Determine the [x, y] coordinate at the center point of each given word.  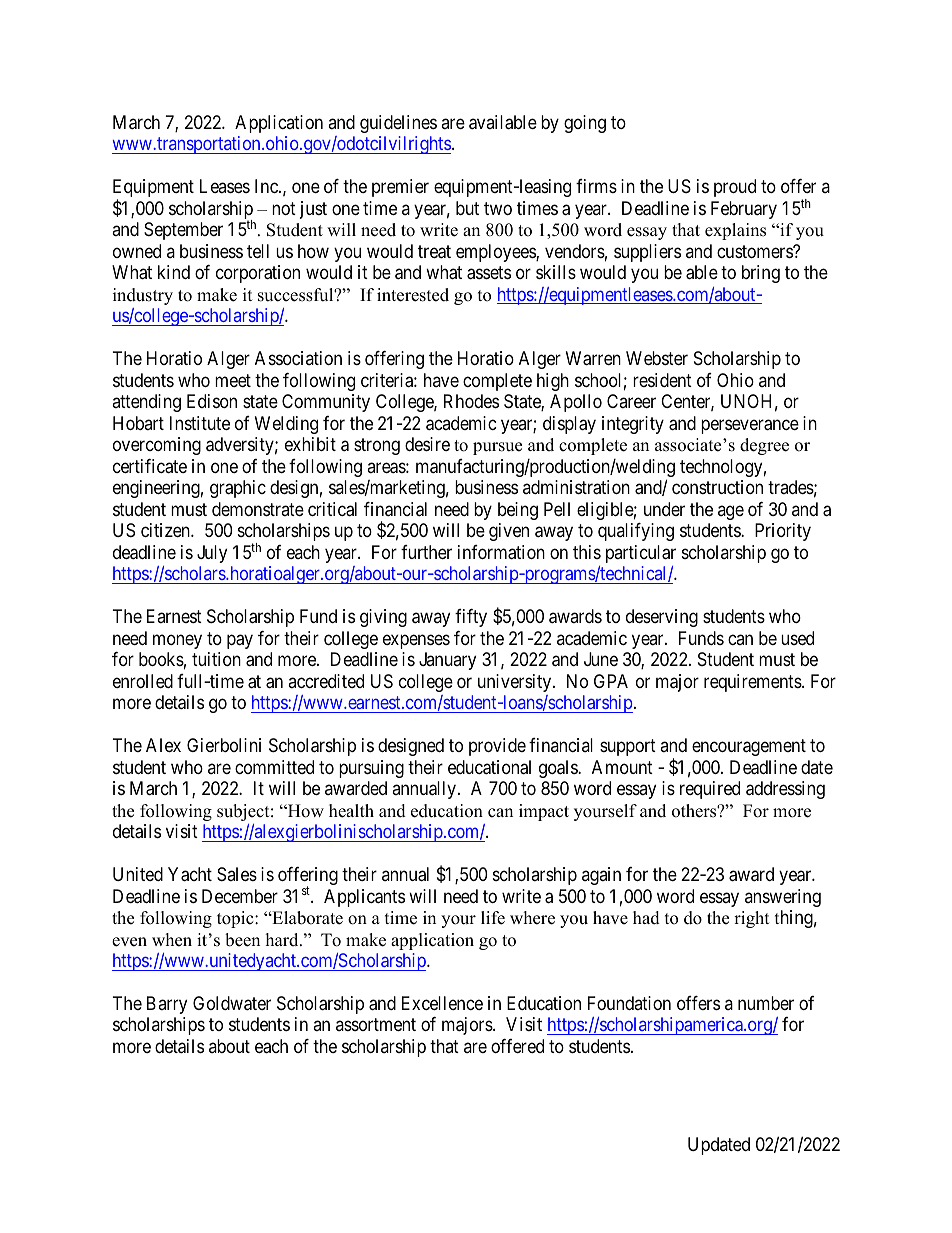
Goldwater [232, 1003]
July [212, 554]
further [426, 552]
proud [735, 188]
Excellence [442, 1003]
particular [641, 554]
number [766, 1003]
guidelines [398, 124]
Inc [267, 186]
